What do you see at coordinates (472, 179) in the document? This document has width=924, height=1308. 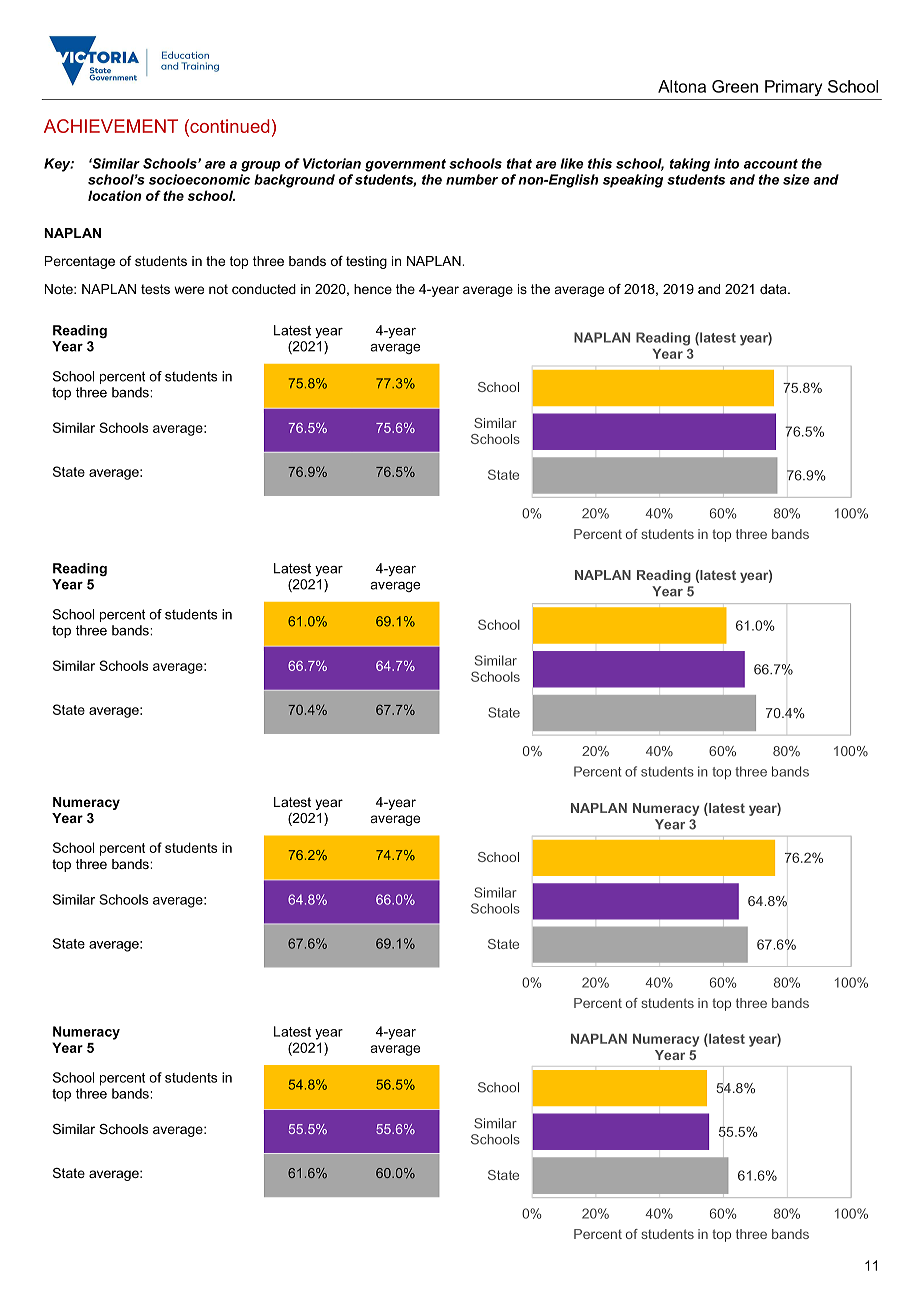 I see `number` at bounding box center [472, 179].
